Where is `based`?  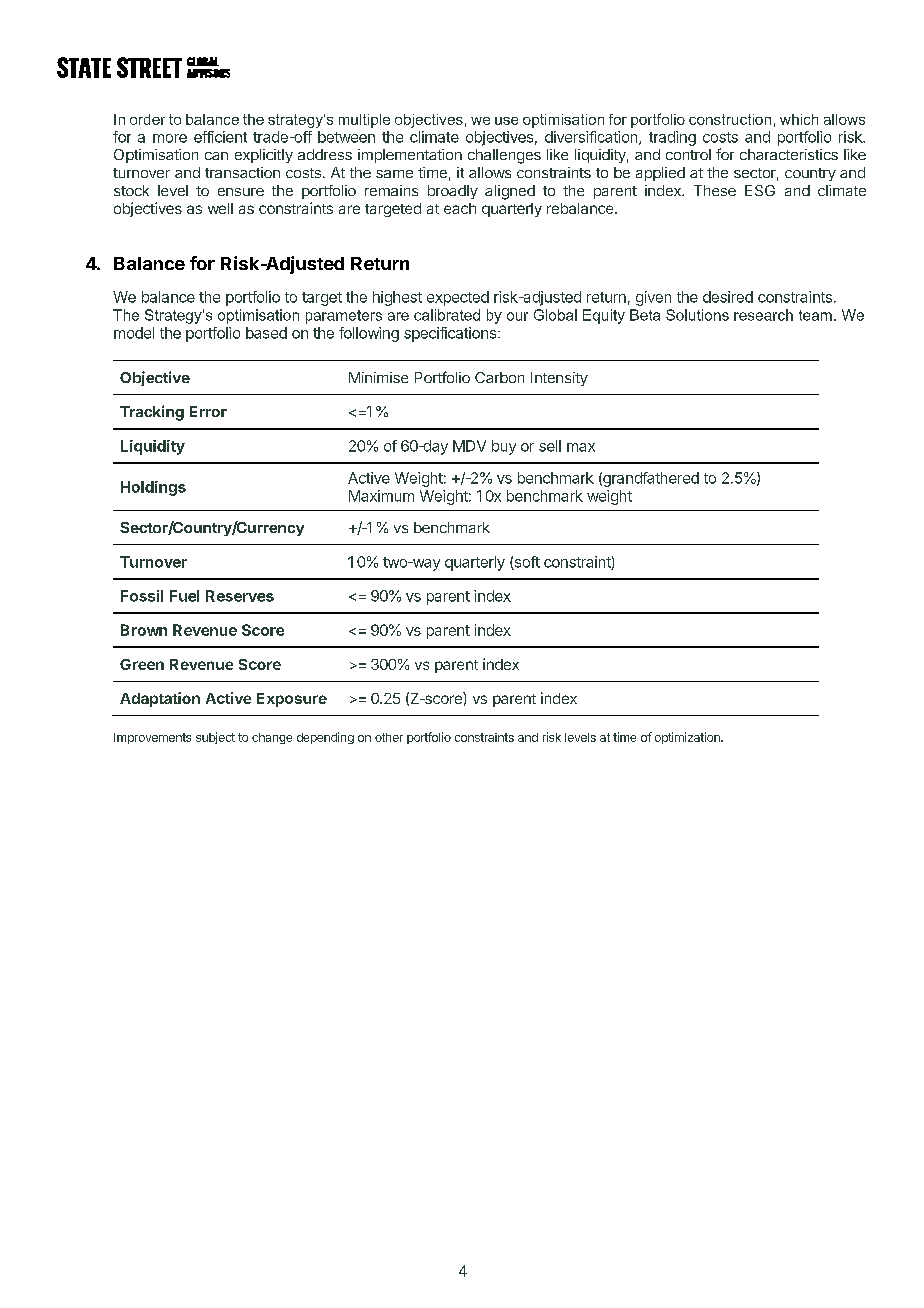 based is located at coordinates (266, 333).
